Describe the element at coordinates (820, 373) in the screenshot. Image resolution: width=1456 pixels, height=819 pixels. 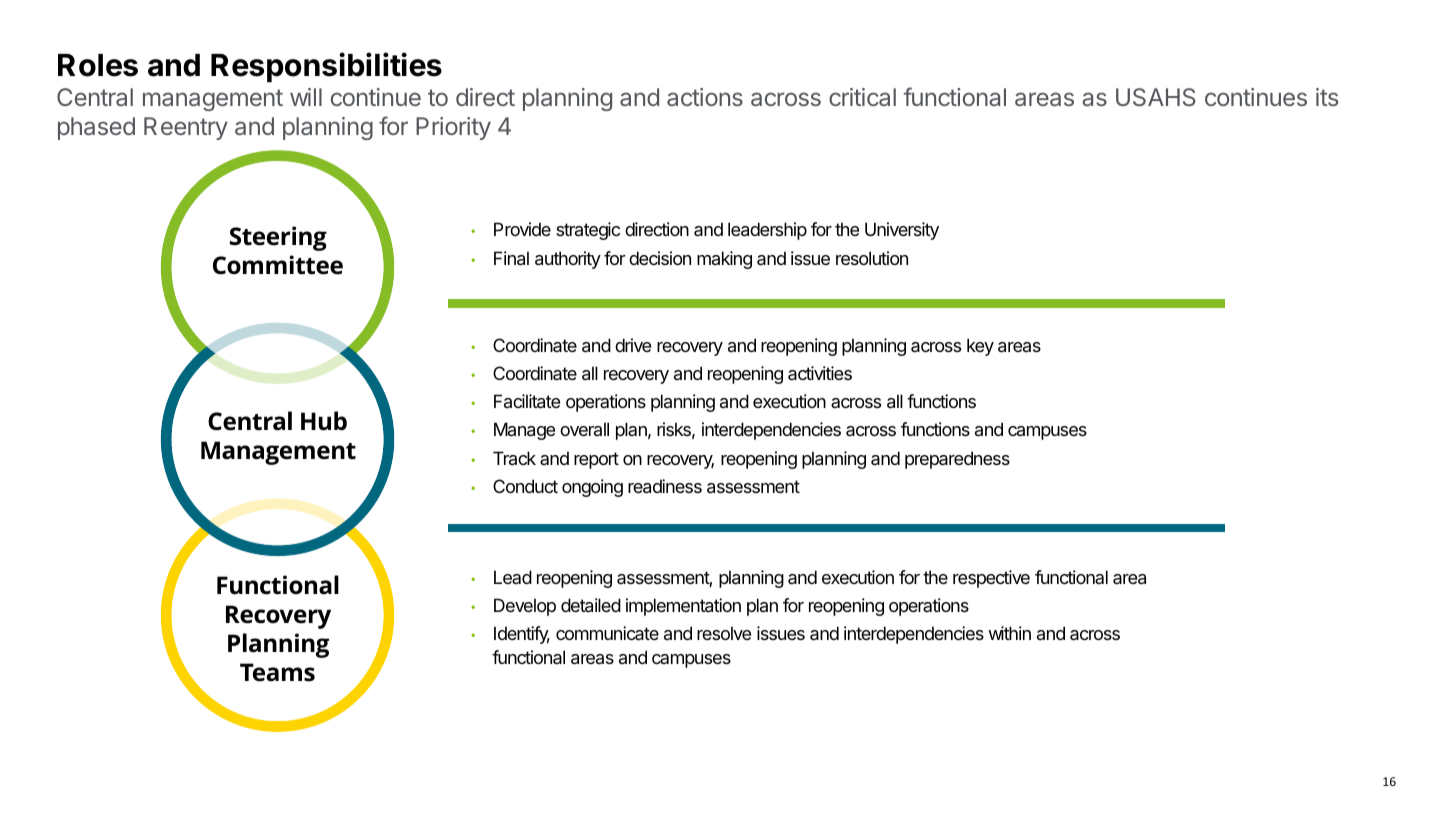
I see `activities` at that location.
